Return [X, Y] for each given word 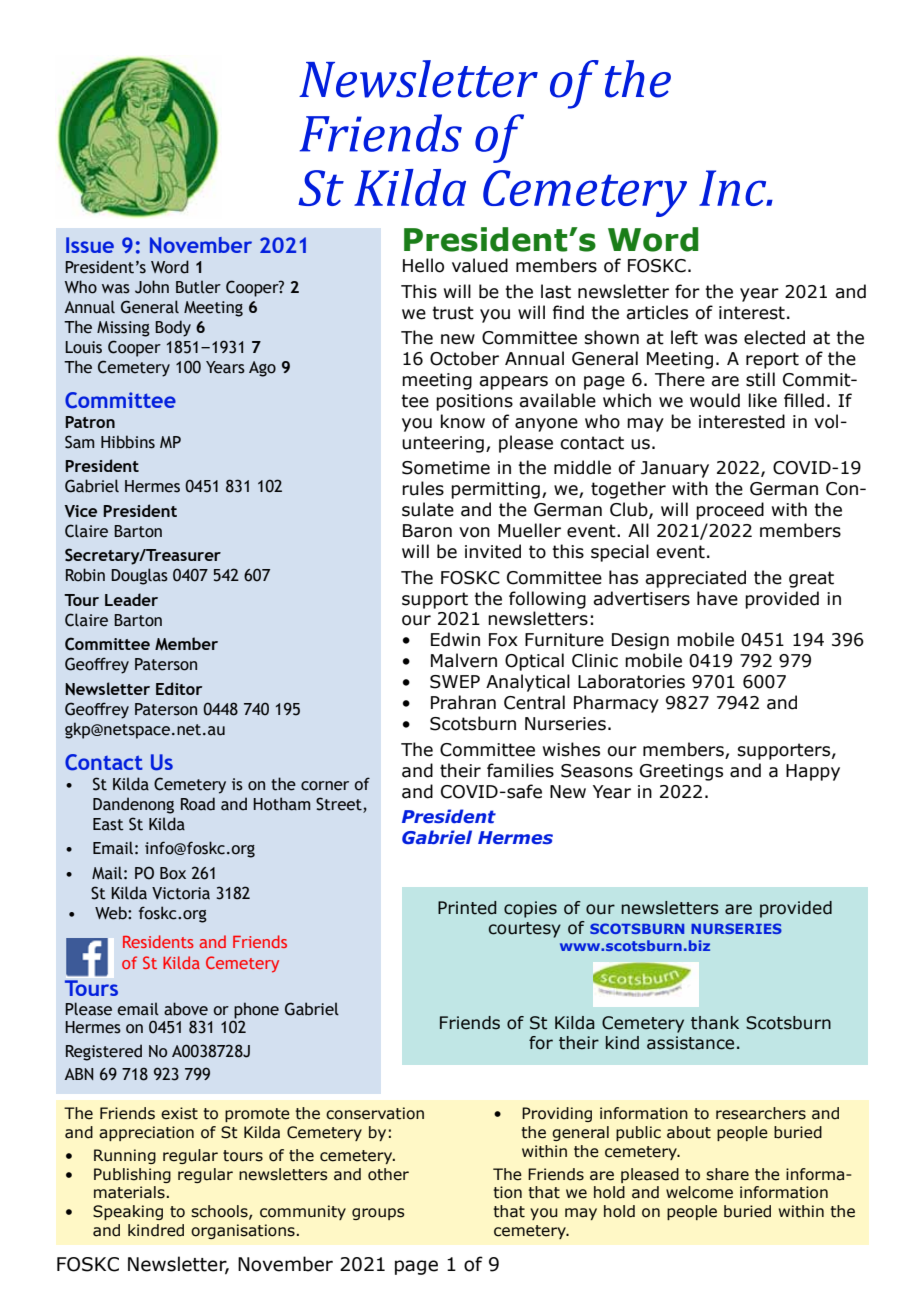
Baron [427, 531]
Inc [734, 188]
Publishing [132, 1175]
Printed [467, 908]
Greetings [681, 772]
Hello [423, 265]
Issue [90, 245]
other [388, 1174]
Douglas [139, 576]
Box [173, 873]
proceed [730, 511]
